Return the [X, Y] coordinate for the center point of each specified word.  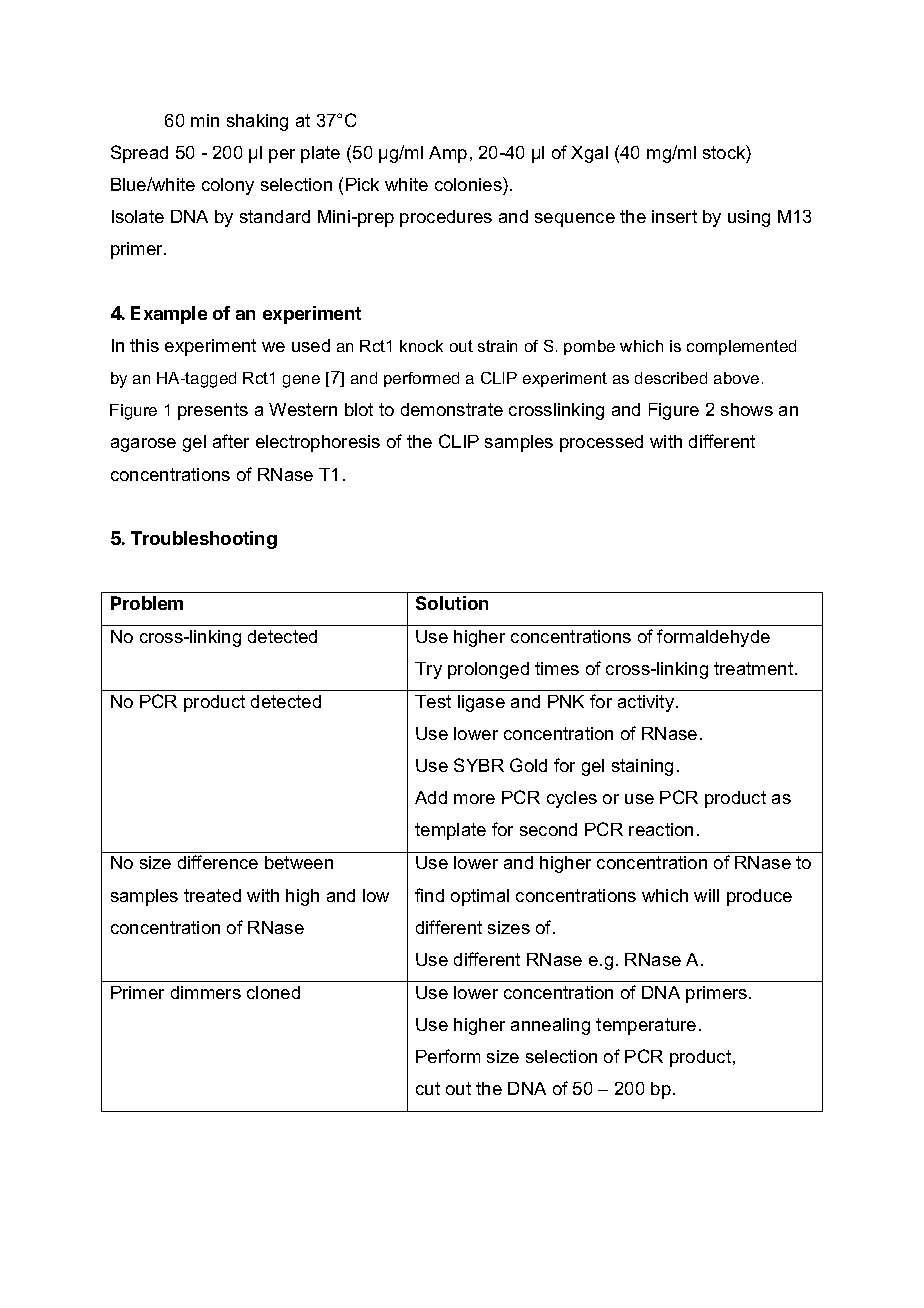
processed [601, 443]
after [231, 441]
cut [428, 1088]
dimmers [206, 992]
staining [642, 767]
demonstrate [452, 409]
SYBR [479, 765]
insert [674, 216]
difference [218, 862]
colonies [469, 184]
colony [228, 186]
